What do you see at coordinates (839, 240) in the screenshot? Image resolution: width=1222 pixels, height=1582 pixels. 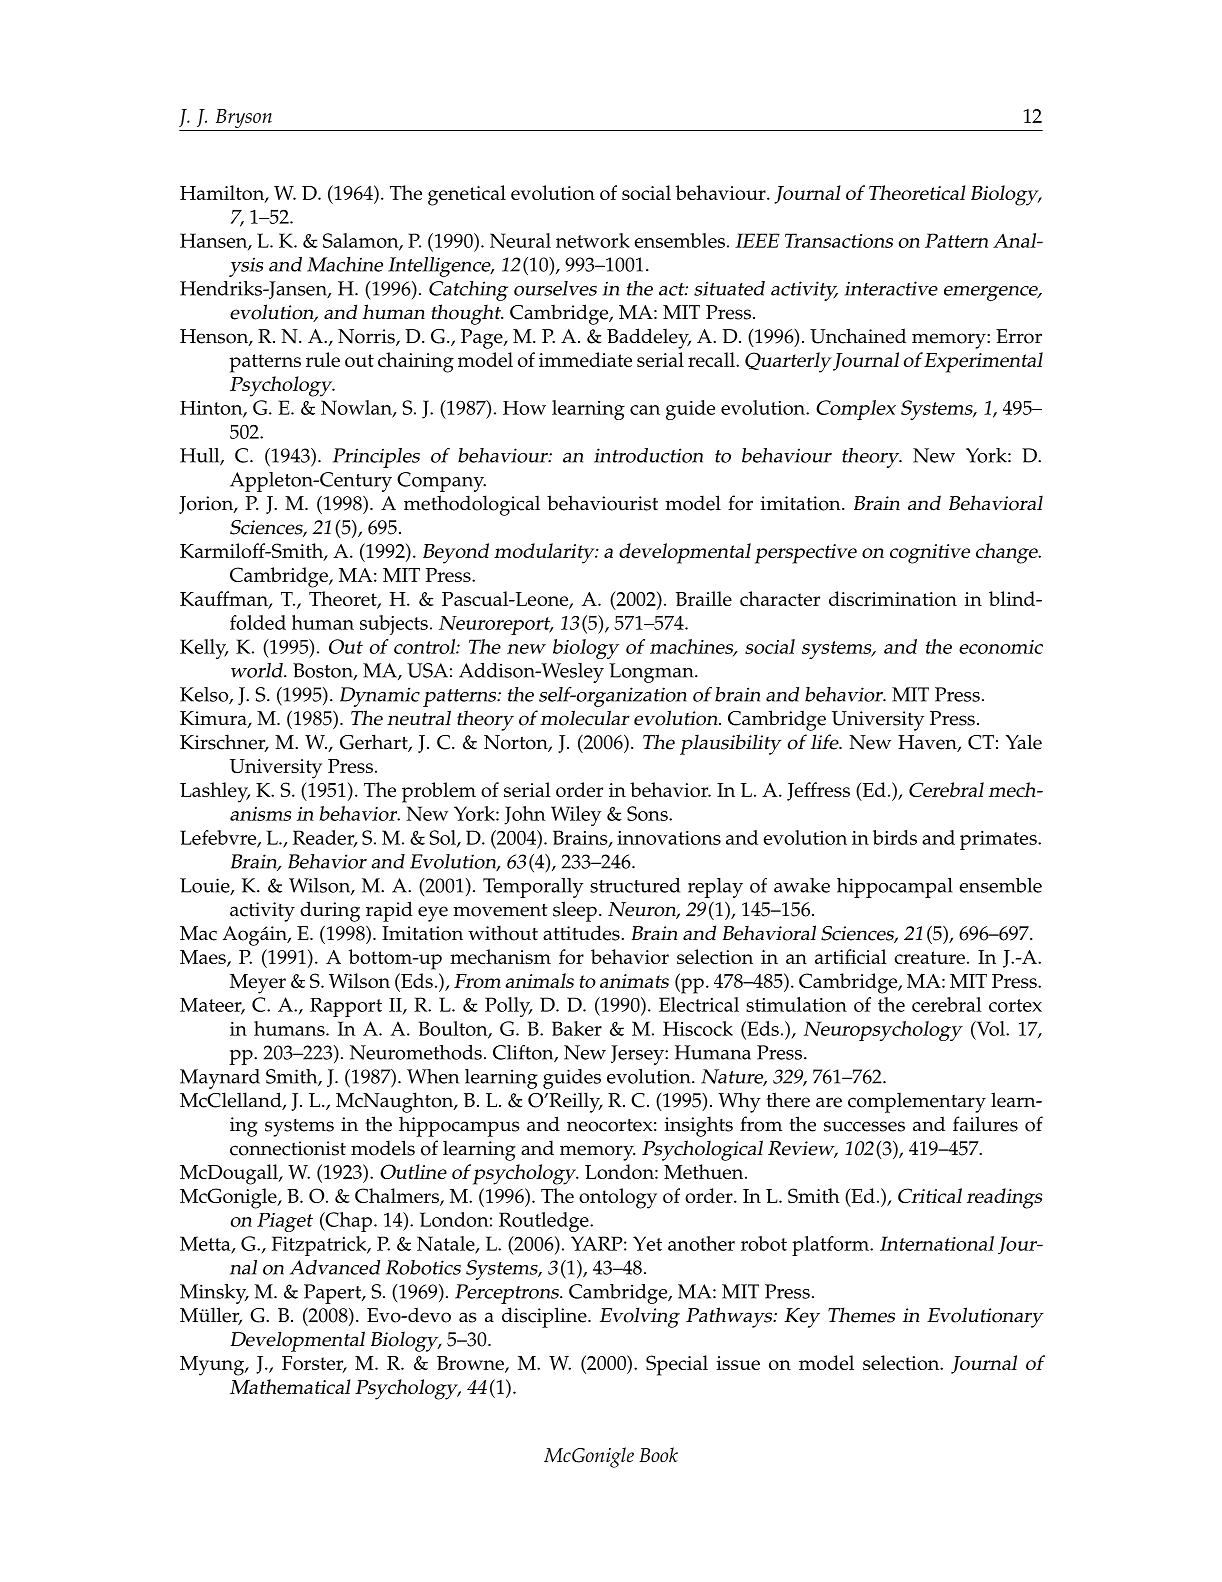 I see `Transactions` at bounding box center [839, 240].
